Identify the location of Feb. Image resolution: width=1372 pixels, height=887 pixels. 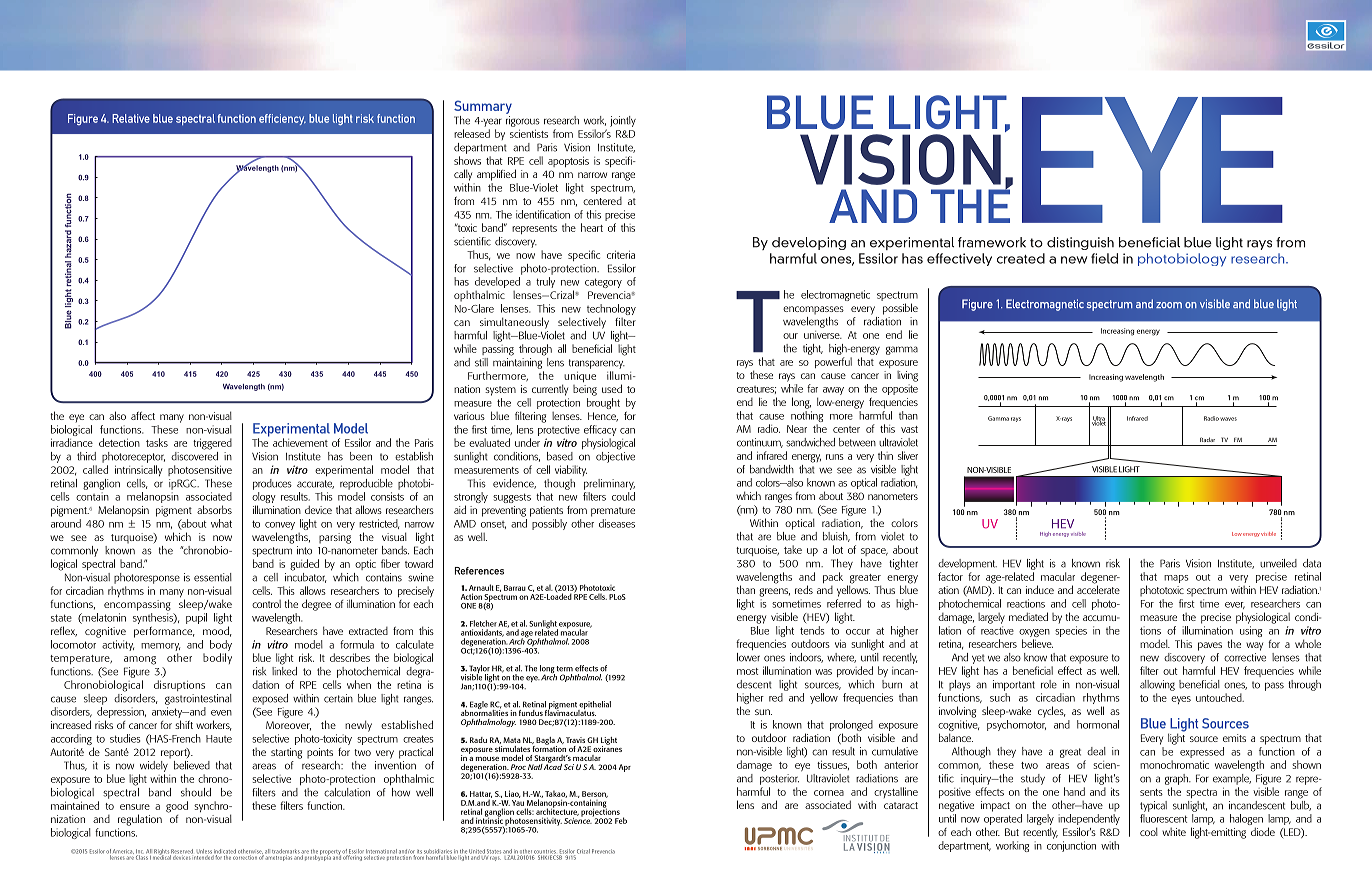
(621, 820).
